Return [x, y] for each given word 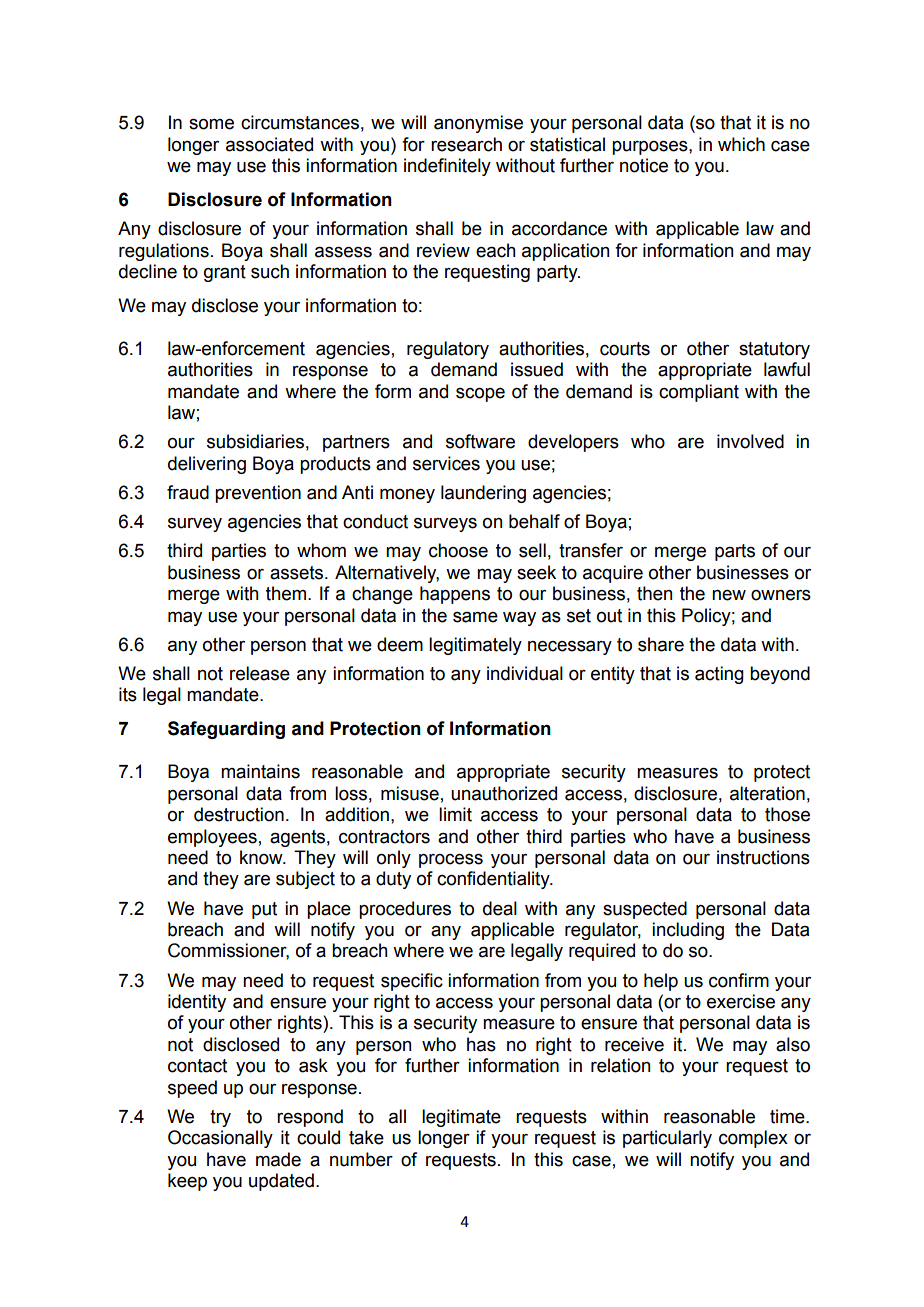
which [741, 144]
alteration [767, 793]
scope [480, 395]
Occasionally [220, 1139]
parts [735, 552]
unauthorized [504, 793]
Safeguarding [226, 730]
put [264, 910]
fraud [188, 492]
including [688, 931]
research [466, 144]
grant [225, 273]
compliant [699, 393]
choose [458, 550]
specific [412, 982]
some [211, 124]
